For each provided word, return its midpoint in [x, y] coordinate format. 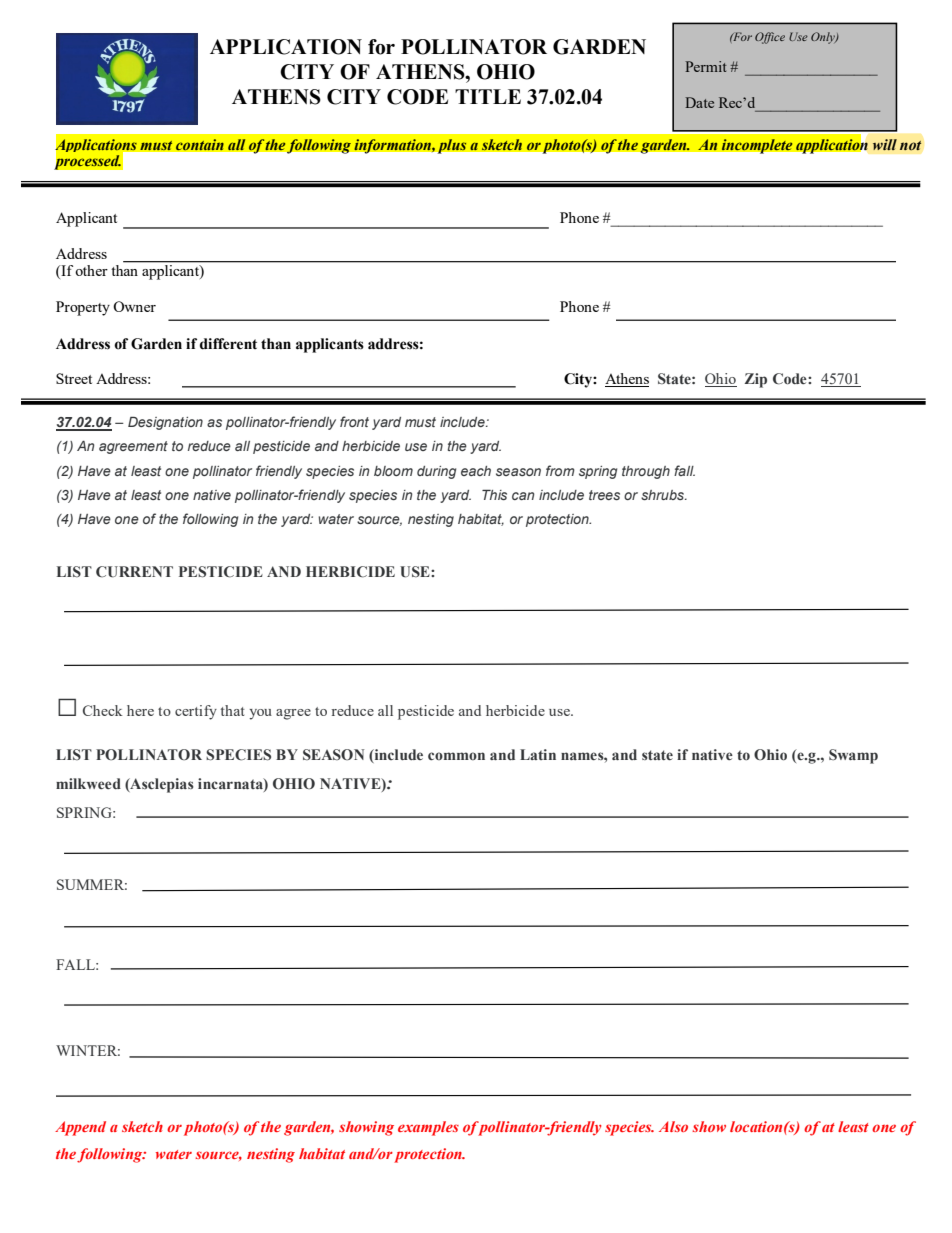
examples [428, 1128]
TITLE [488, 96]
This [494, 494]
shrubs [664, 495]
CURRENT [134, 572]
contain [199, 145]
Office [770, 38]
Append [80, 1128]
